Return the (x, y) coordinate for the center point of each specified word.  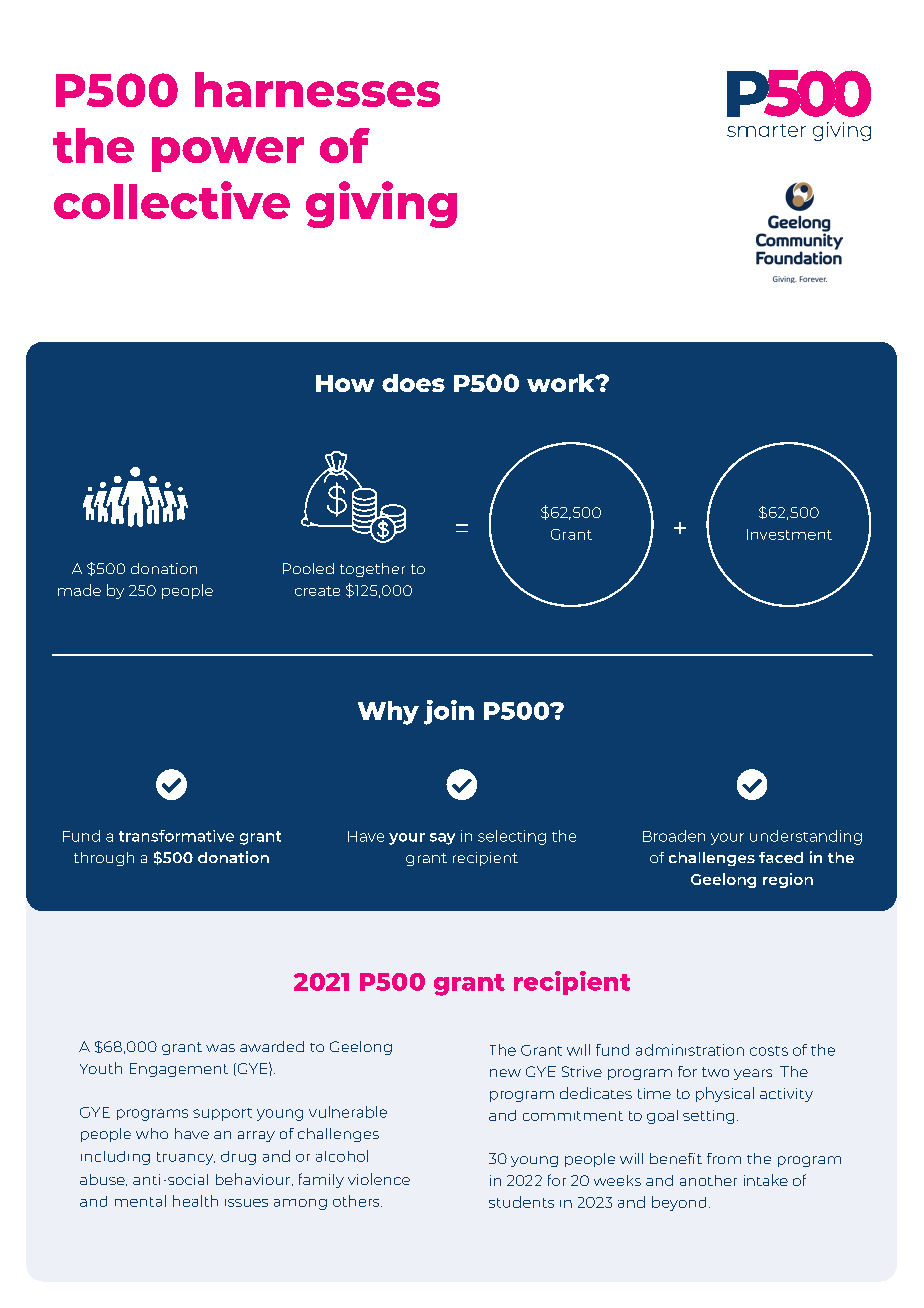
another (708, 1180)
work (562, 383)
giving (381, 204)
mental (140, 1201)
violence (379, 1179)
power (228, 154)
